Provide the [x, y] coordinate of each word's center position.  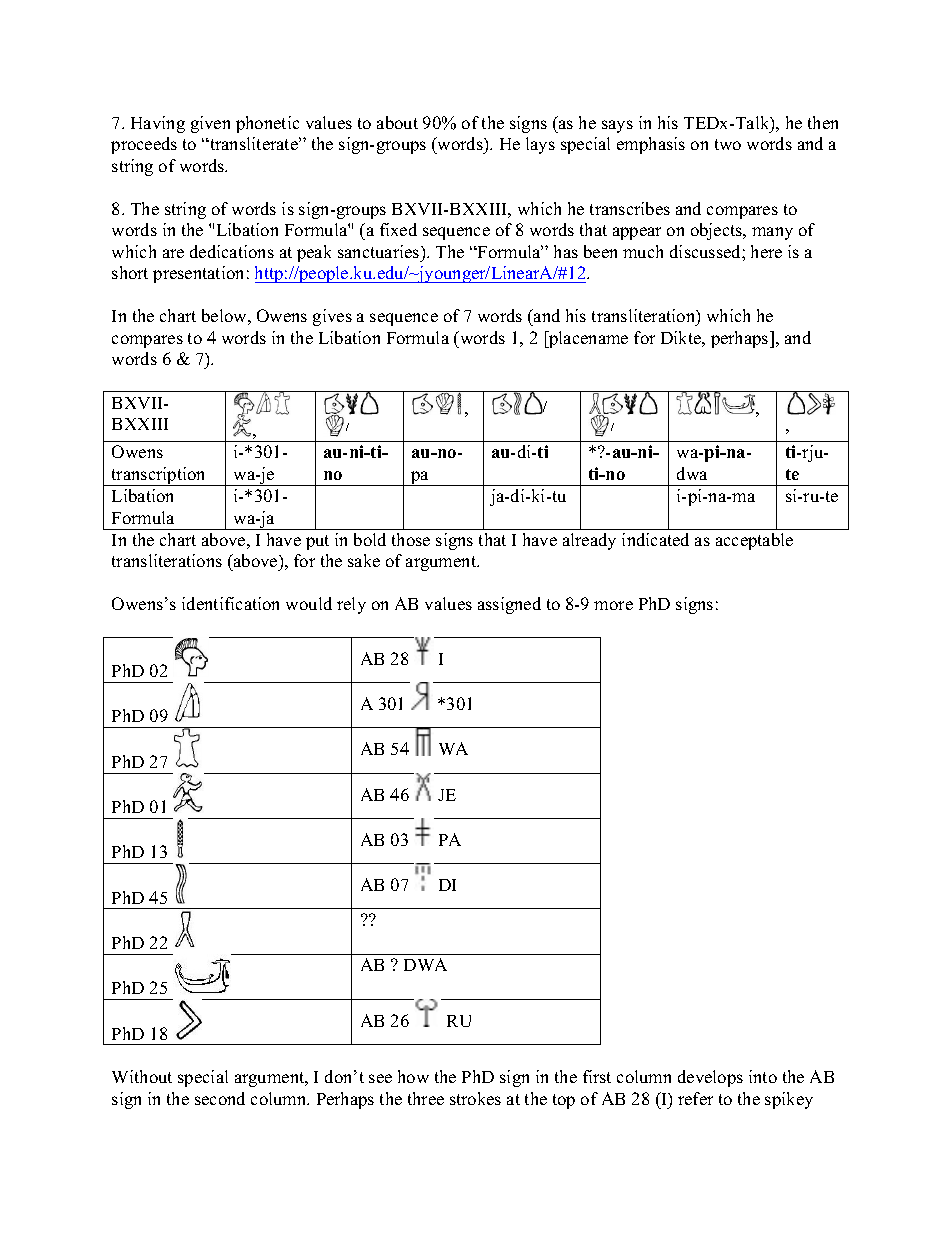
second [220, 1098]
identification [230, 603]
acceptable [754, 541]
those [411, 539]
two [728, 144]
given [210, 124]
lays [540, 145]
